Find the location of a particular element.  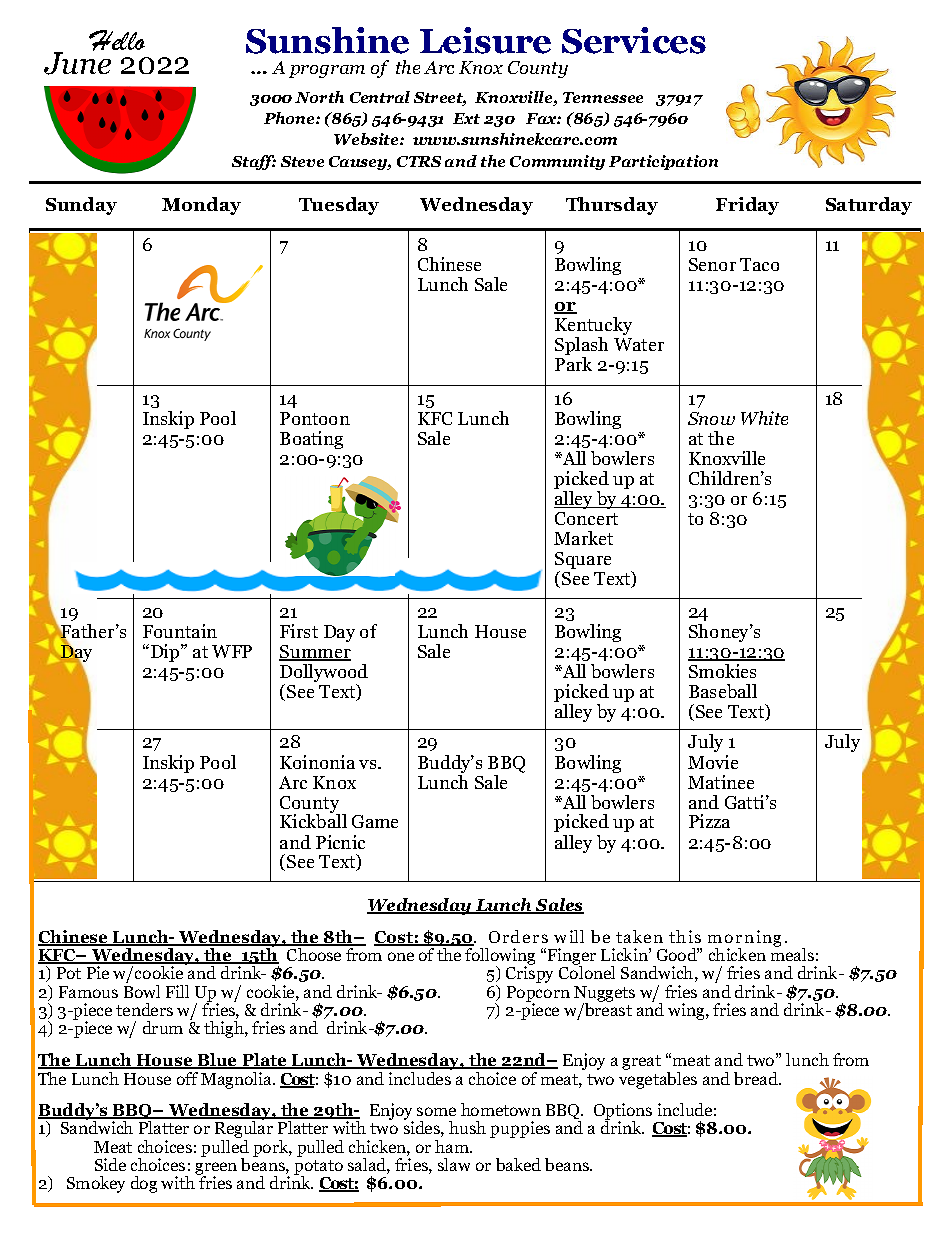

Leisure is located at coordinates (485, 40).
